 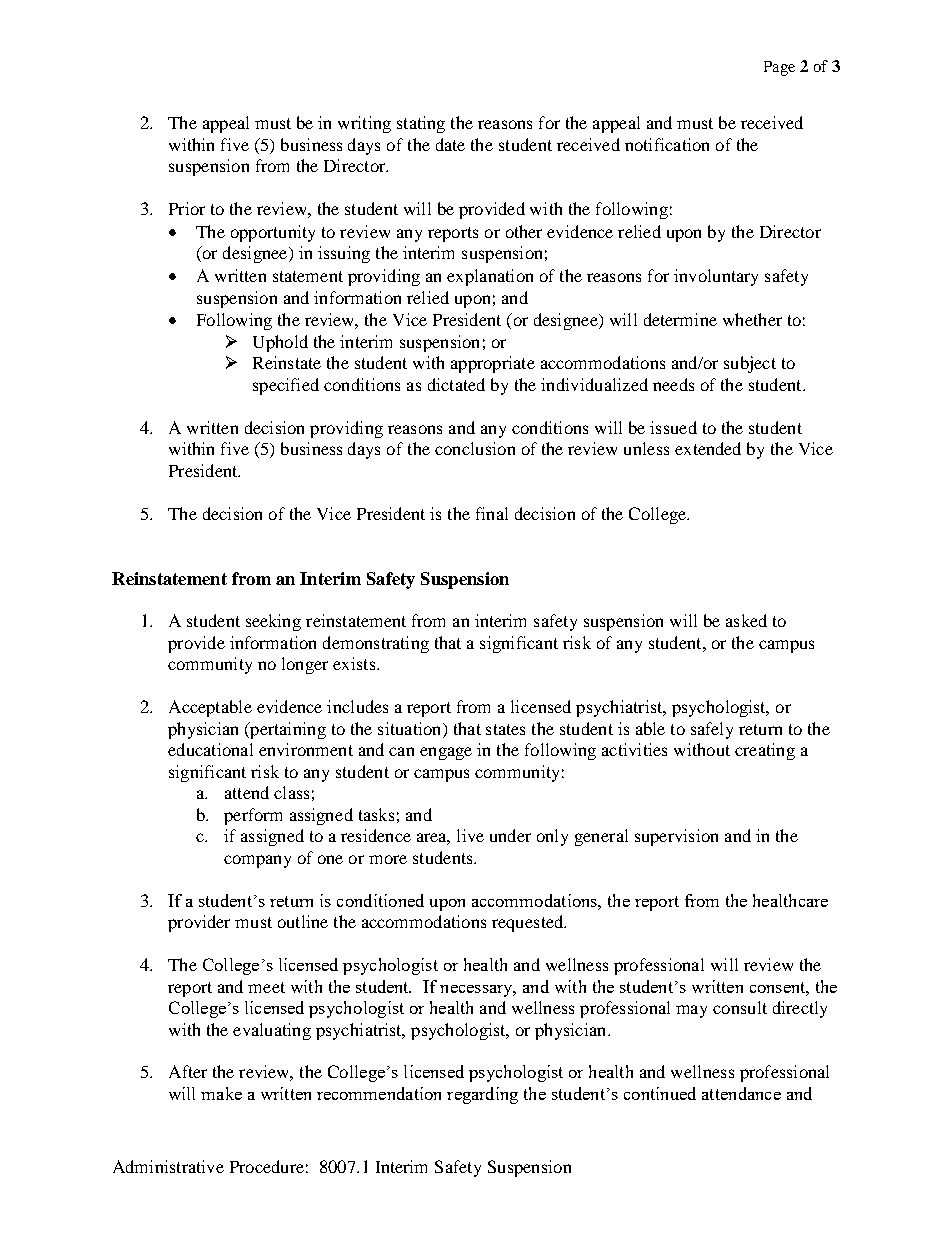 I want to click on date, so click(x=450, y=144).
